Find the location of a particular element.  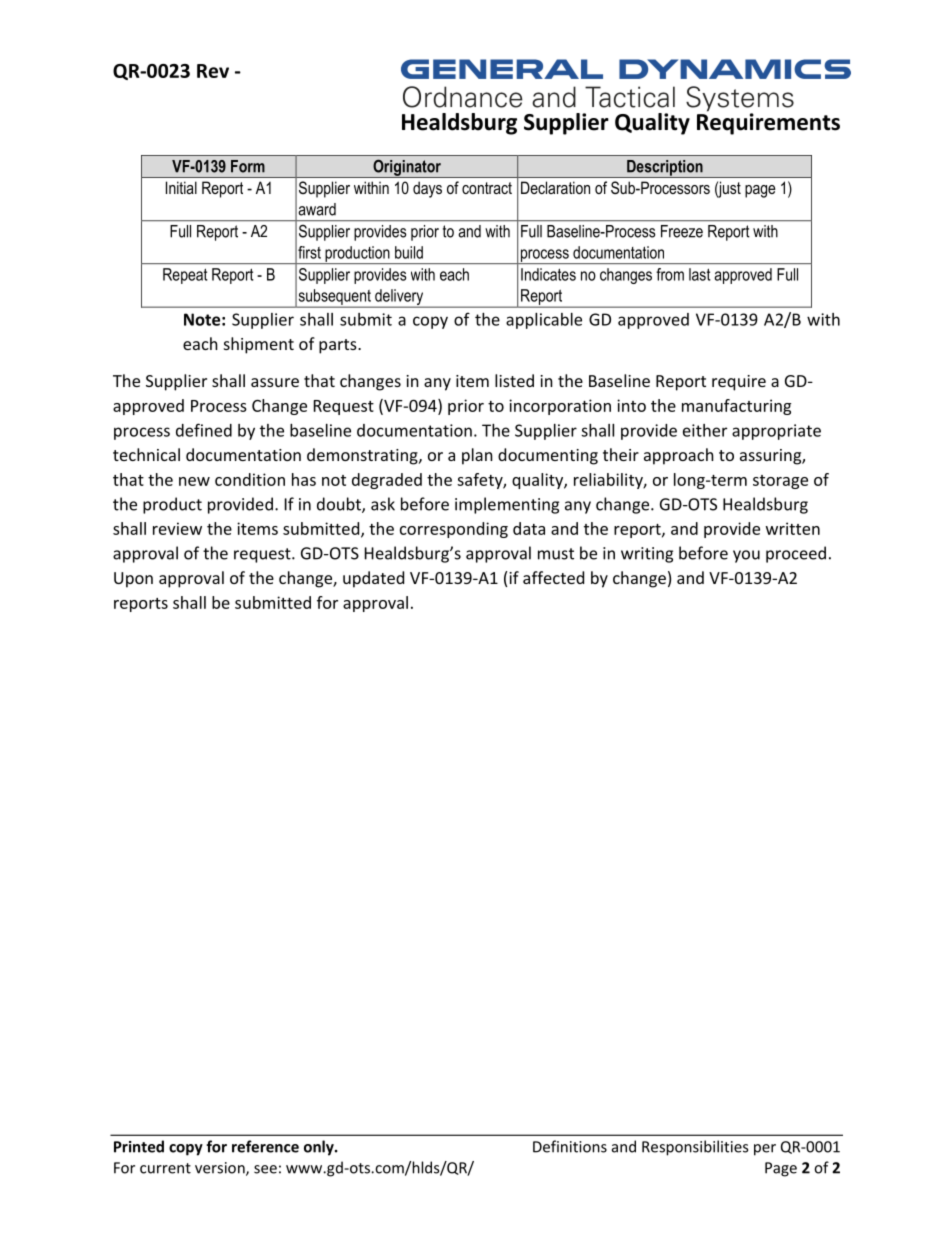

updated is located at coordinates (373, 579).
